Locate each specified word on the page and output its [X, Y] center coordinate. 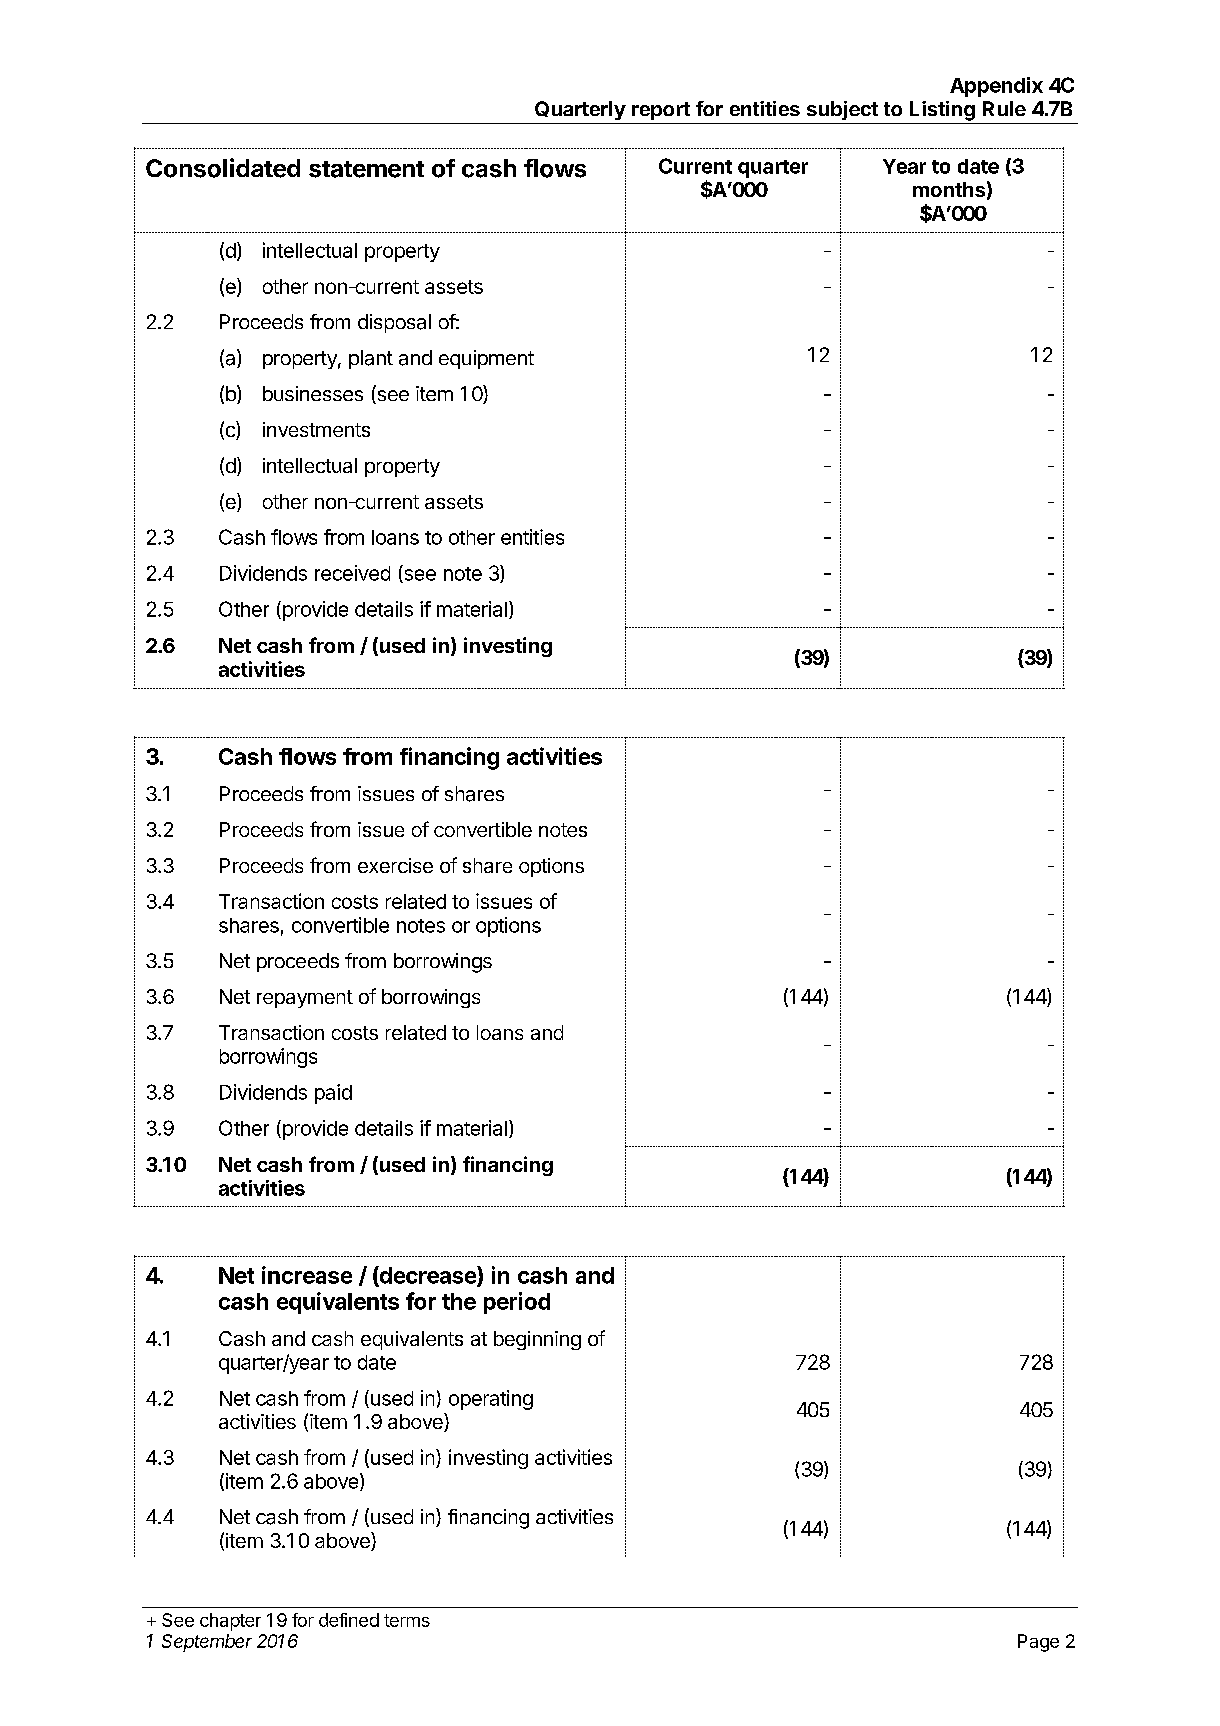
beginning [537, 1340]
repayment [305, 999]
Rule [1004, 108]
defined [349, 1620]
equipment [486, 359]
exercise [395, 865]
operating [491, 1400]
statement [366, 169]
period [517, 1303]
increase [307, 1275]
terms [407, 1620]
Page [1038, 1643]
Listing [942, 111]
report [661, 111]
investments [316, 429]
